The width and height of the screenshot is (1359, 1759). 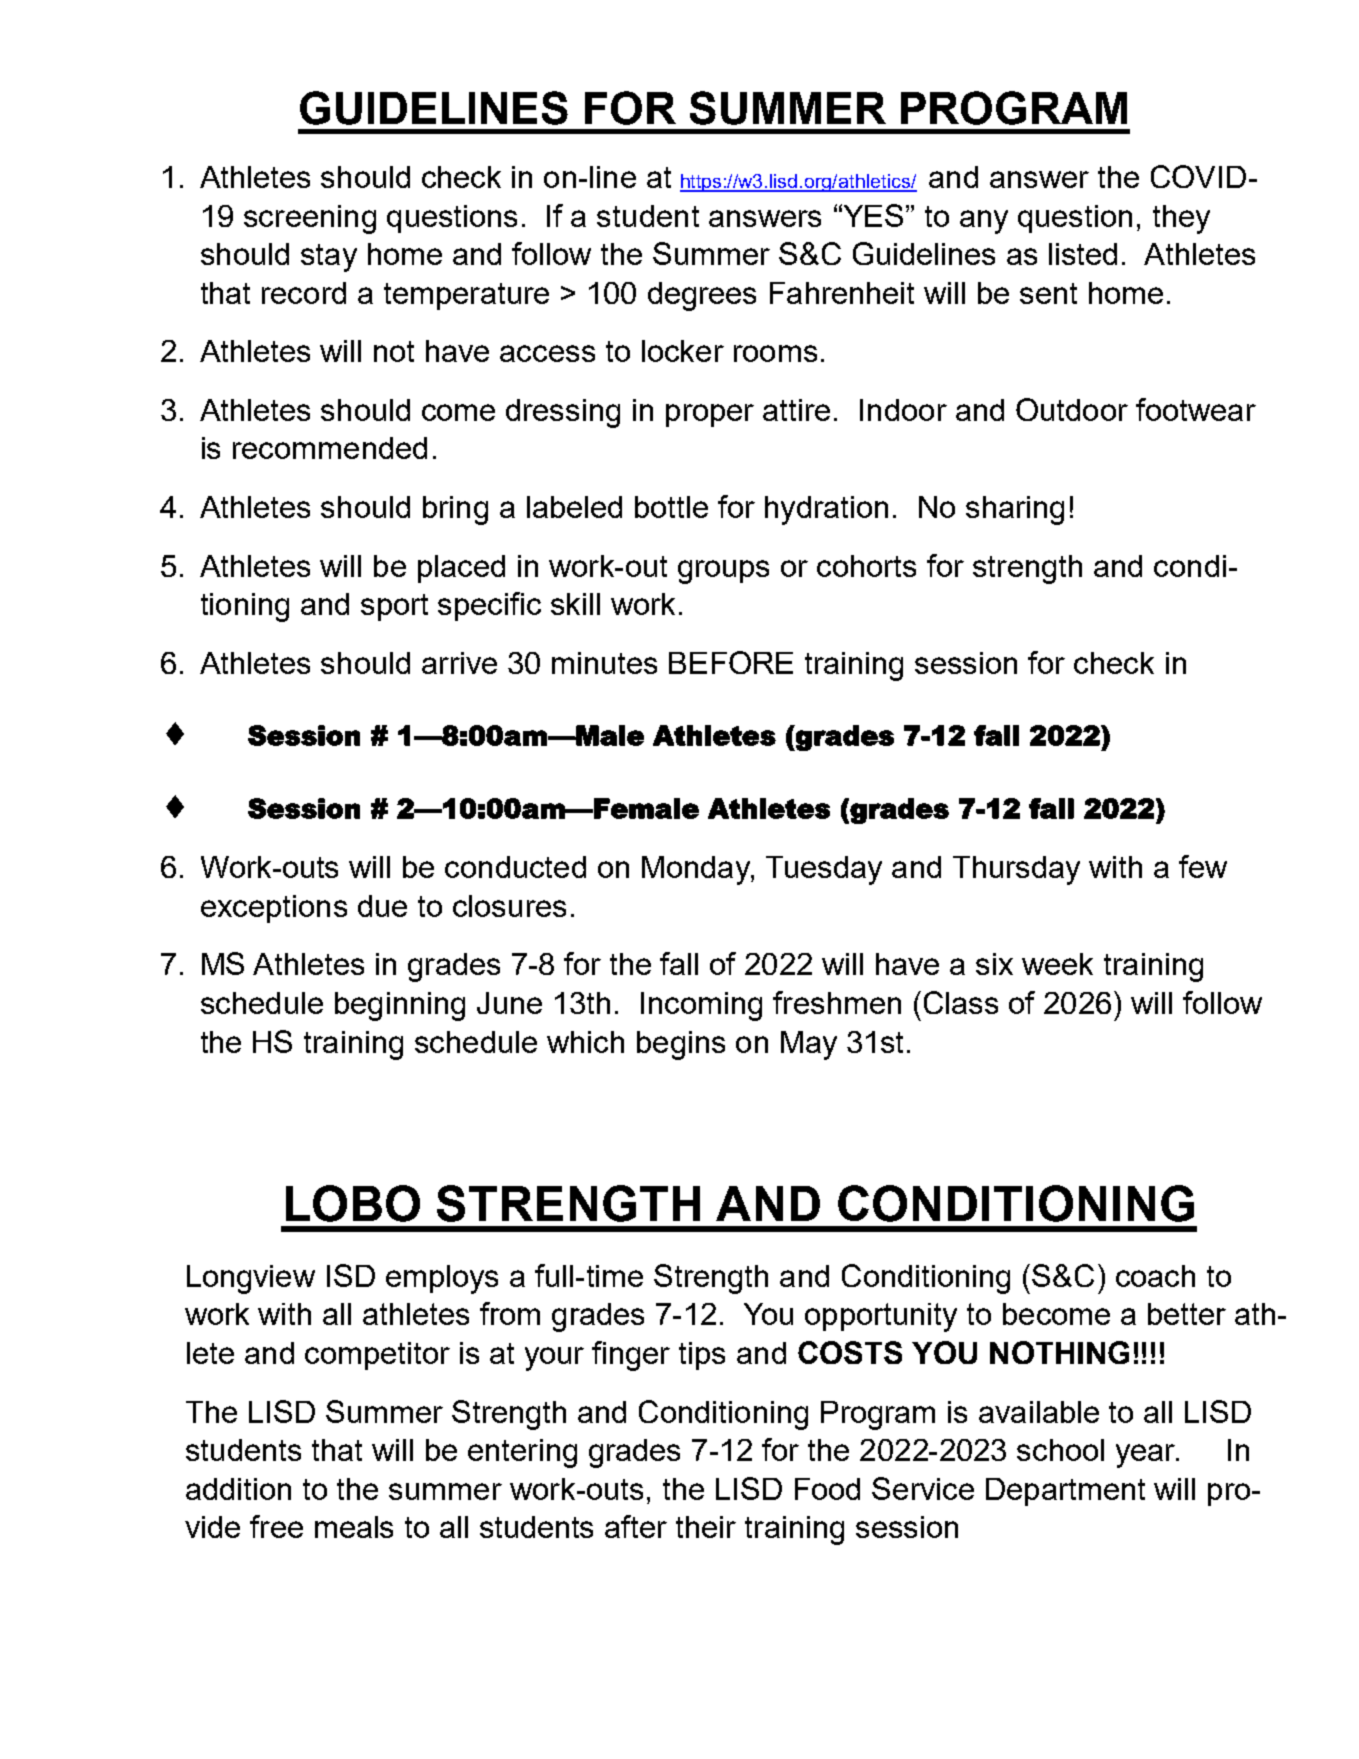 I want to click on listed, so click(x=1083, y=254).
